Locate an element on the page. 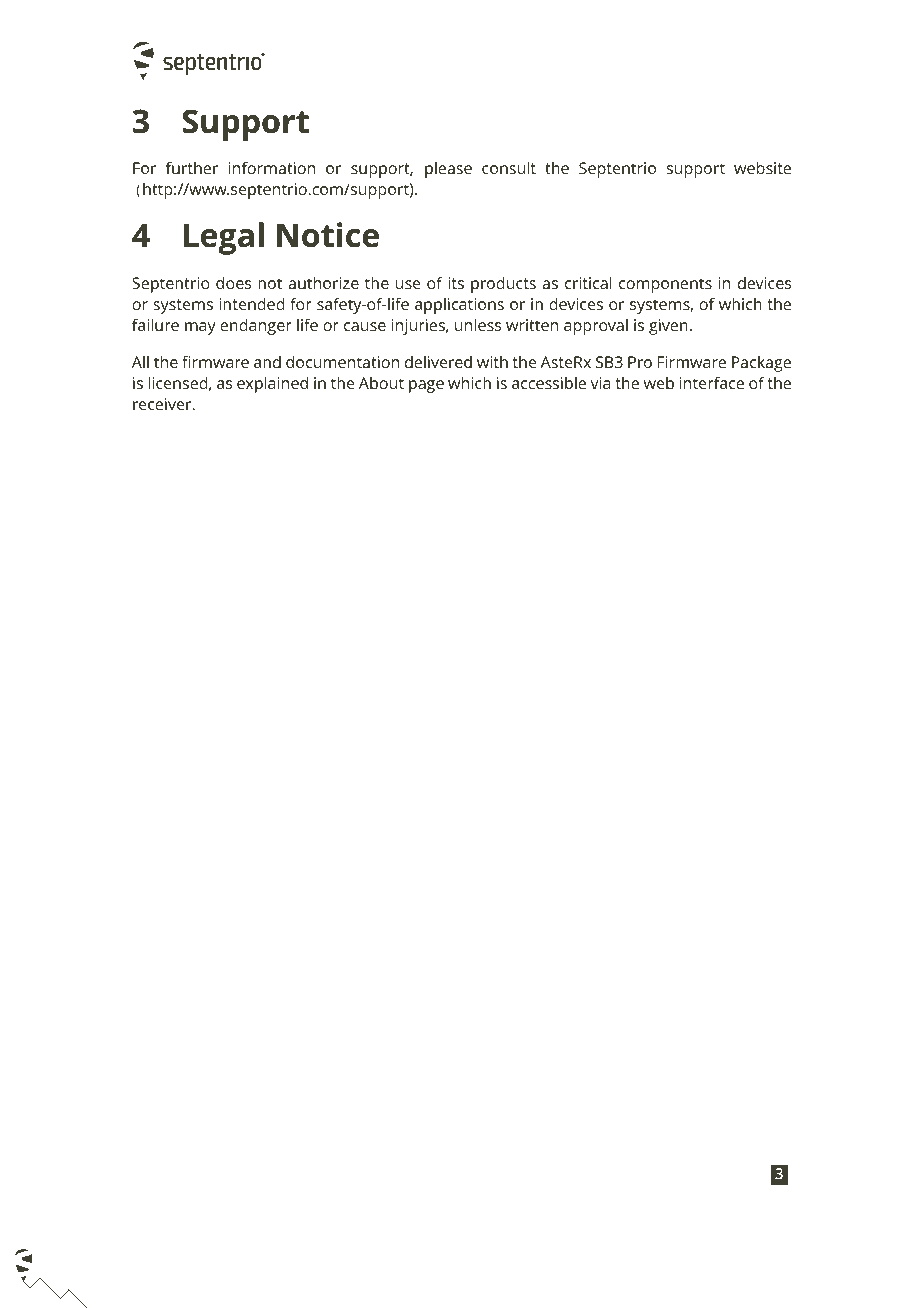  components is located at coordinates (665, 285).
